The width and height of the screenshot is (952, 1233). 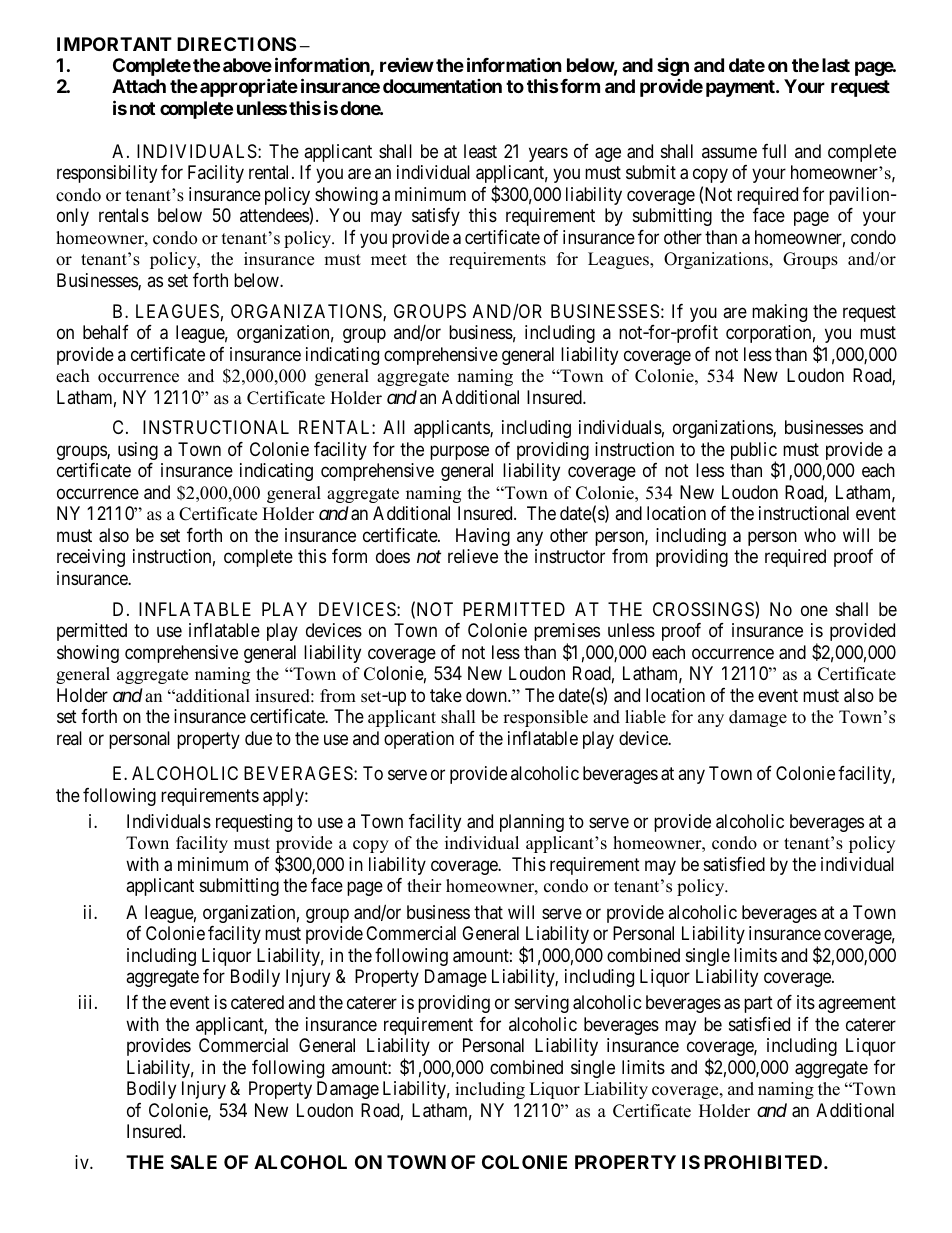 I want to click on real, so click(x=69, y=738).
